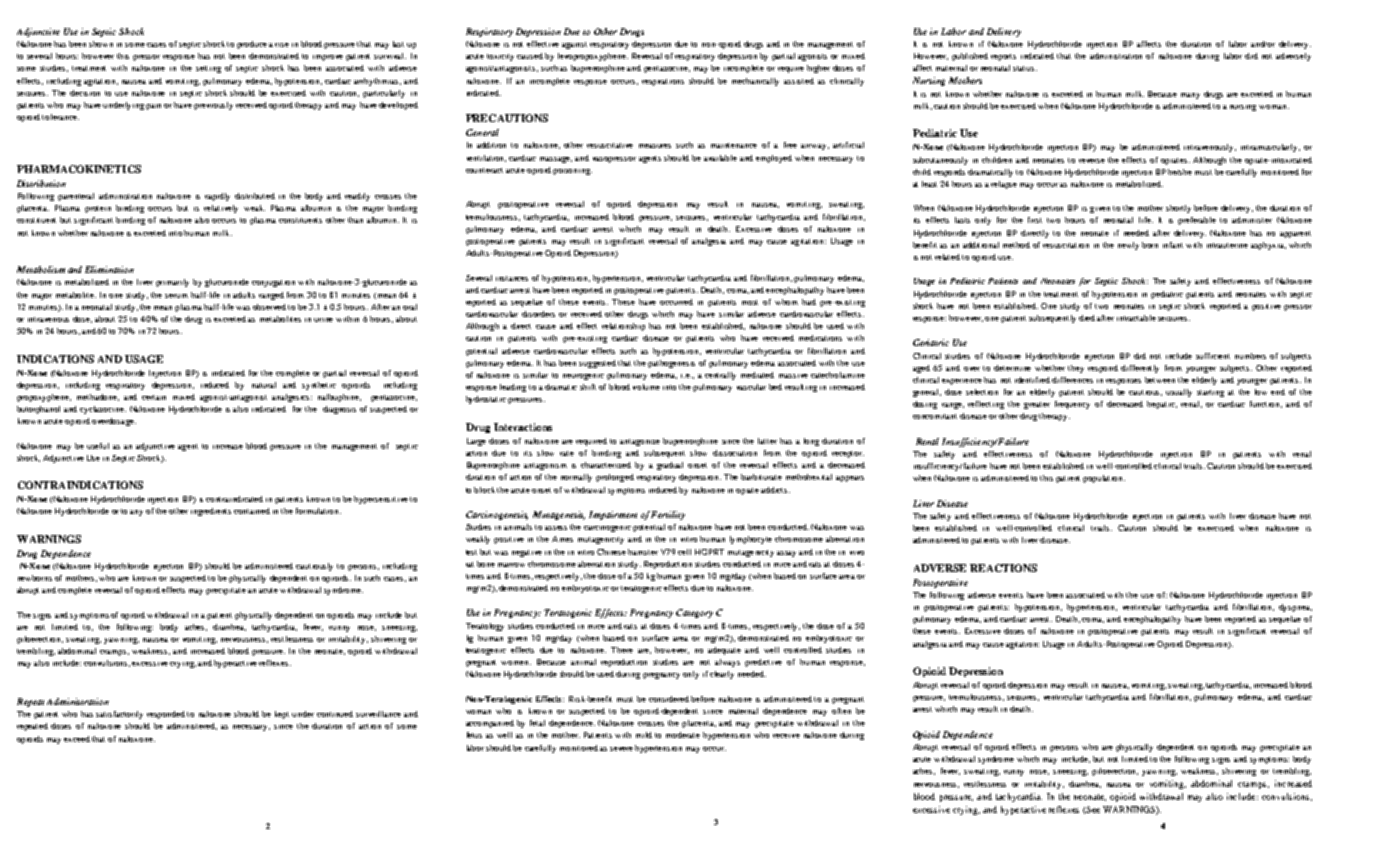 This screenshot has width=1379, height=868. Describe the element at coordinates (1178, 209) in the screenshot. I see `shortly` at that location.
